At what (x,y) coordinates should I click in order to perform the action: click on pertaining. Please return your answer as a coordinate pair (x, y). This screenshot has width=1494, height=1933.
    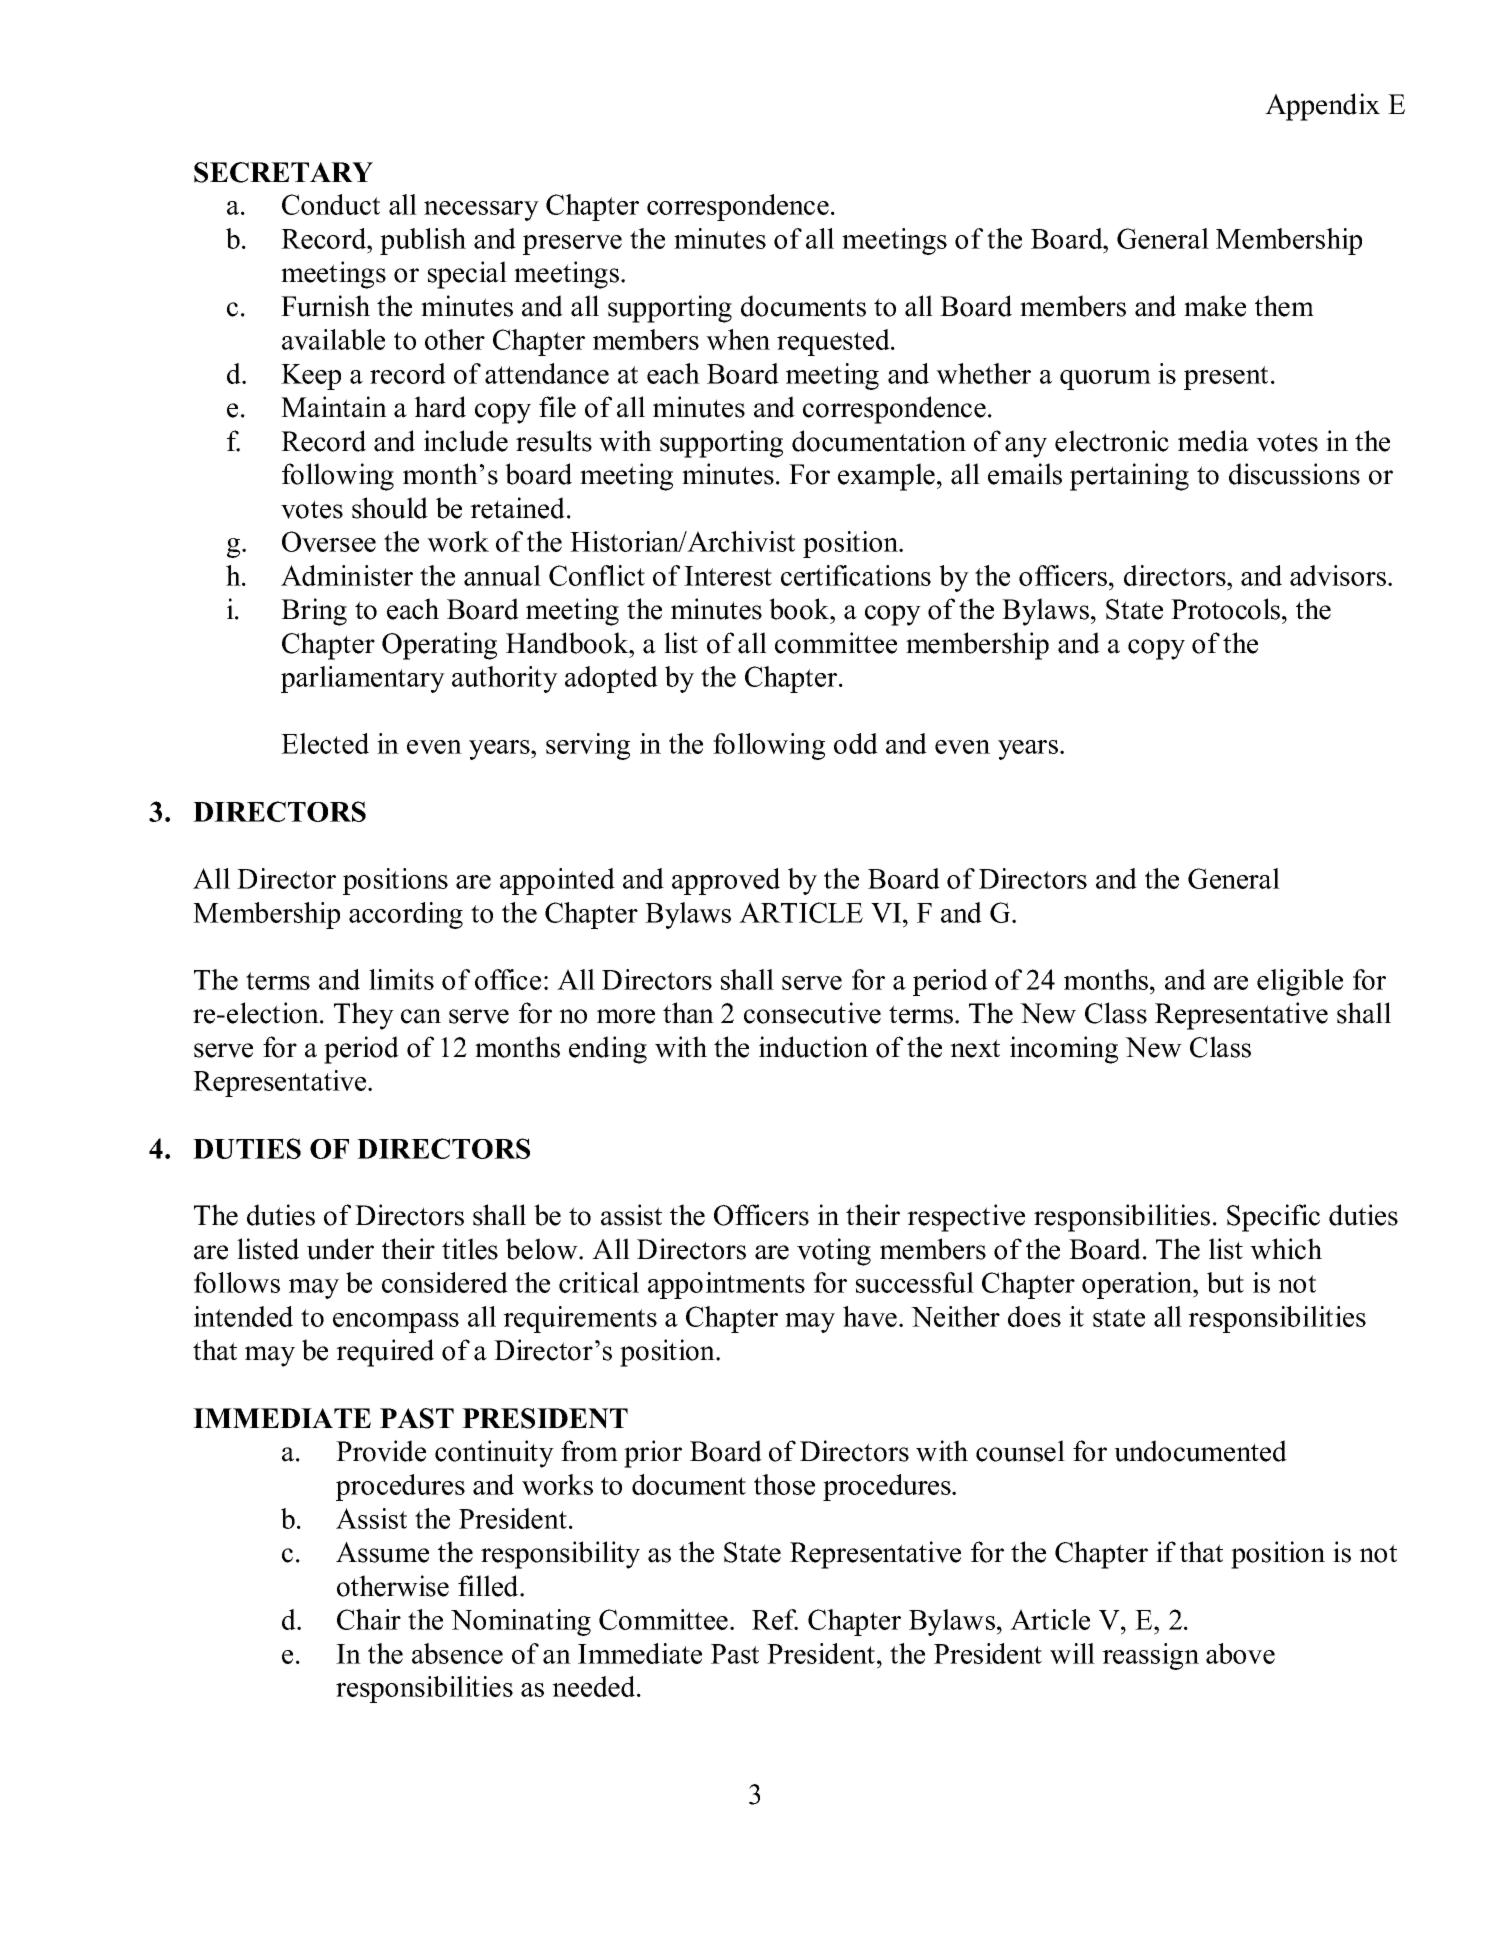
    Looking at the image, I should click on (1129, 477).
